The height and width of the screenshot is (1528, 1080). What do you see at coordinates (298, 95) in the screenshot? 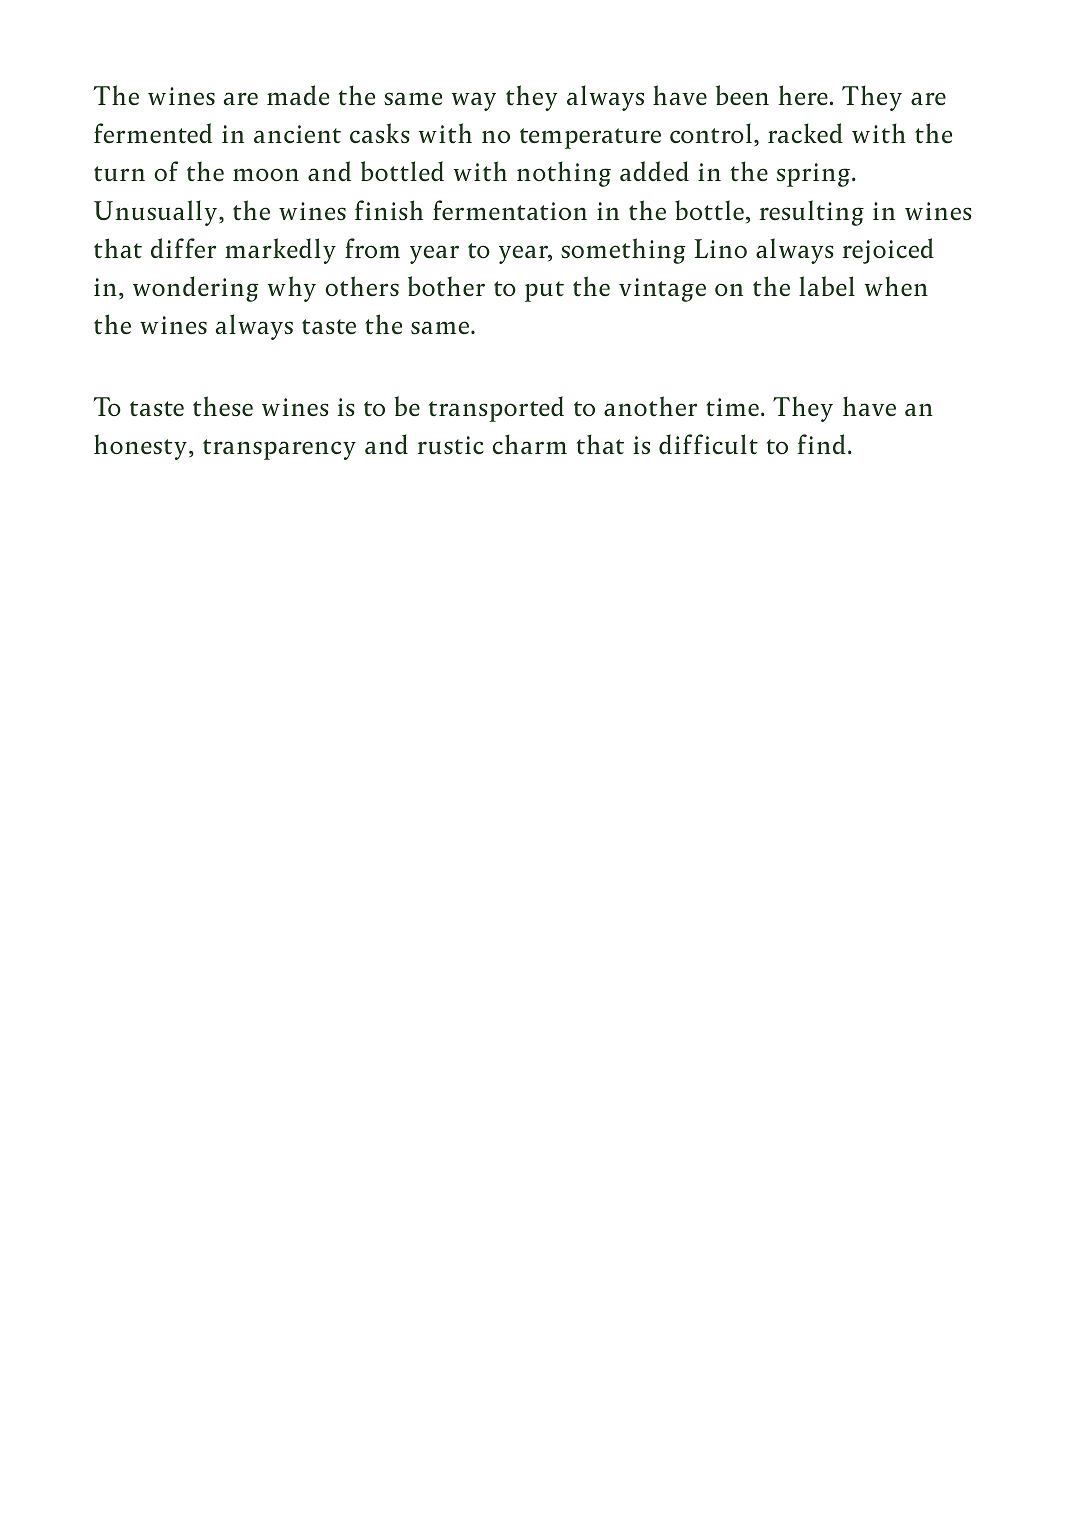
I see `made` at bounding box center [298, 95].
